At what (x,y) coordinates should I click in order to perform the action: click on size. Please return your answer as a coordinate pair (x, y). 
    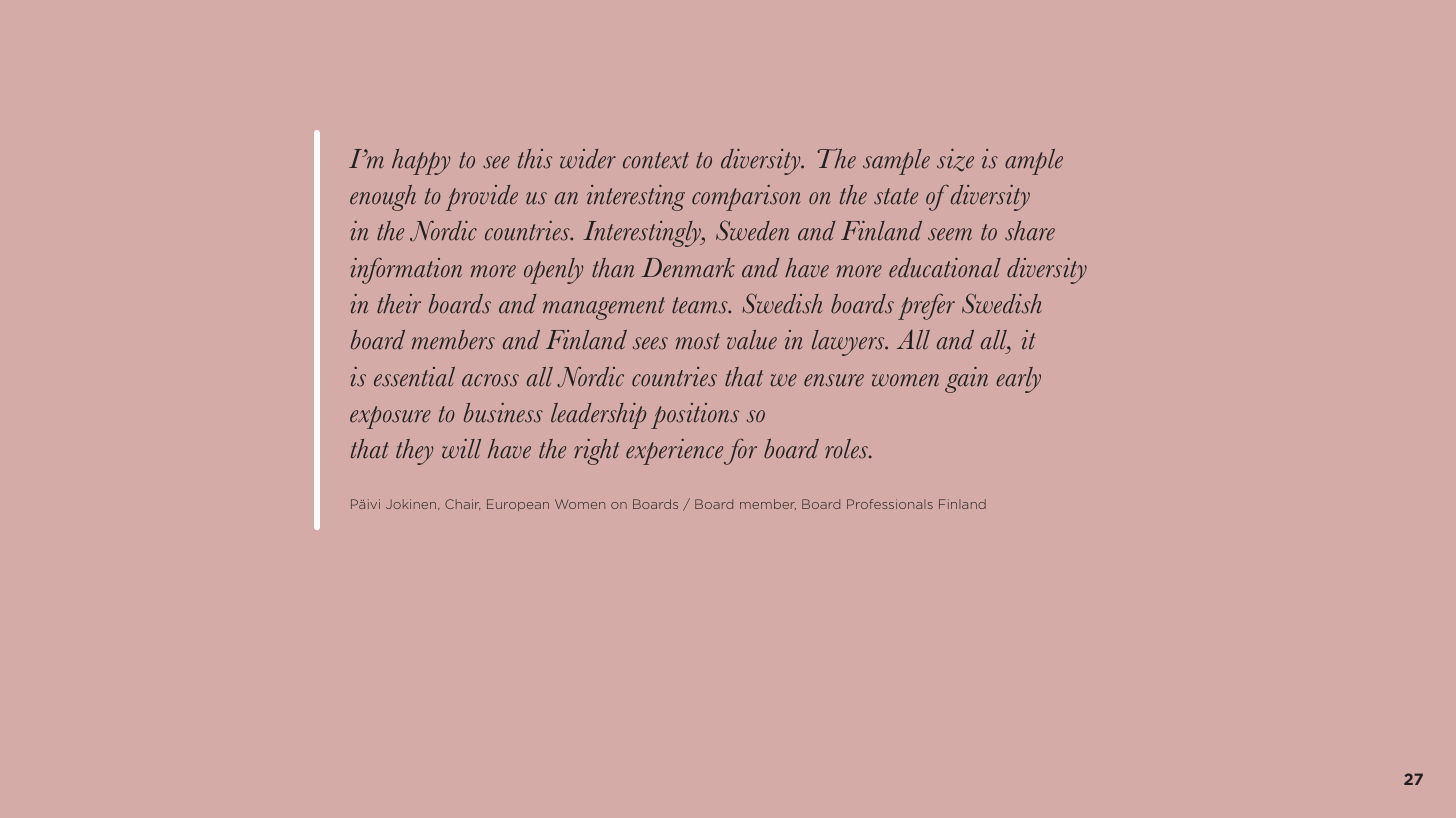
    Looking at the image, I should click on (955, 160).
